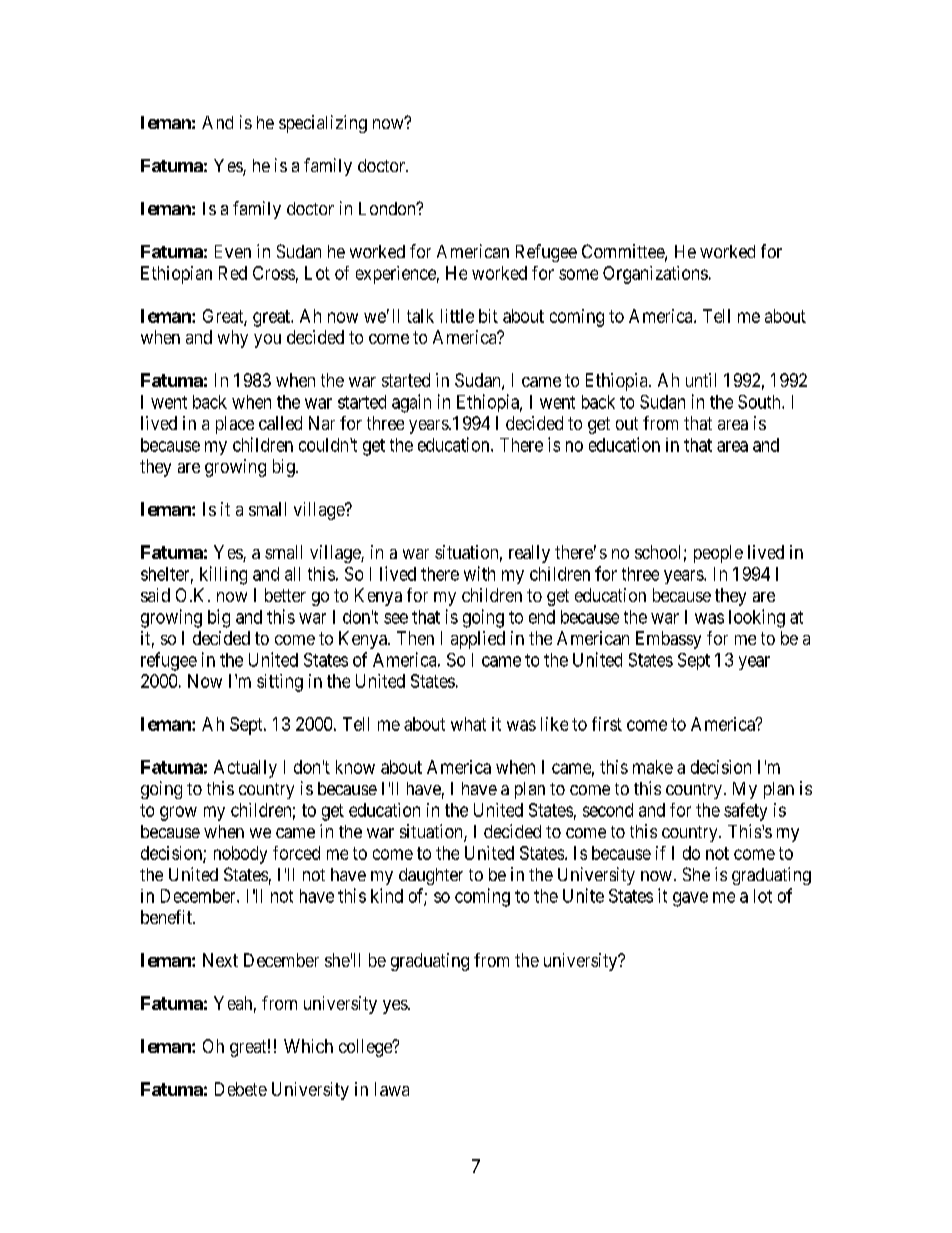 Image resolution: width=952 pixels, height=1233 pixels. Describe the element at coordinates (701, 380) in the screenshot. I see `until` at that location.
